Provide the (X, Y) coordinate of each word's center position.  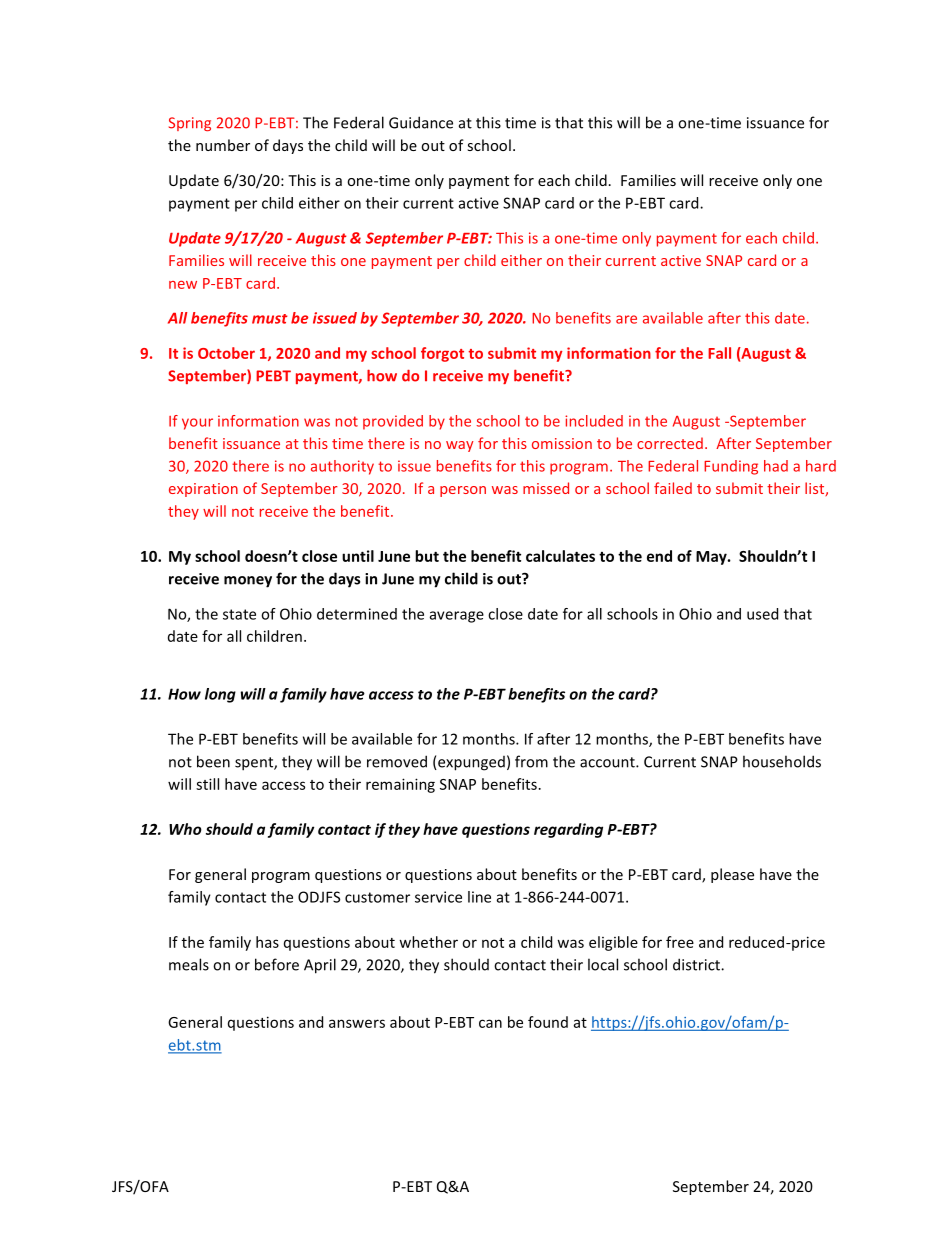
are (626, 319)
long (220, 695)
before (277, 964)
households (782, 761)
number (223, 145)
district (697, 964)
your (197, 424)
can (490, 1023)
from (531, 761)
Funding (731, 467)
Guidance (421, 122)
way (460, 446)
